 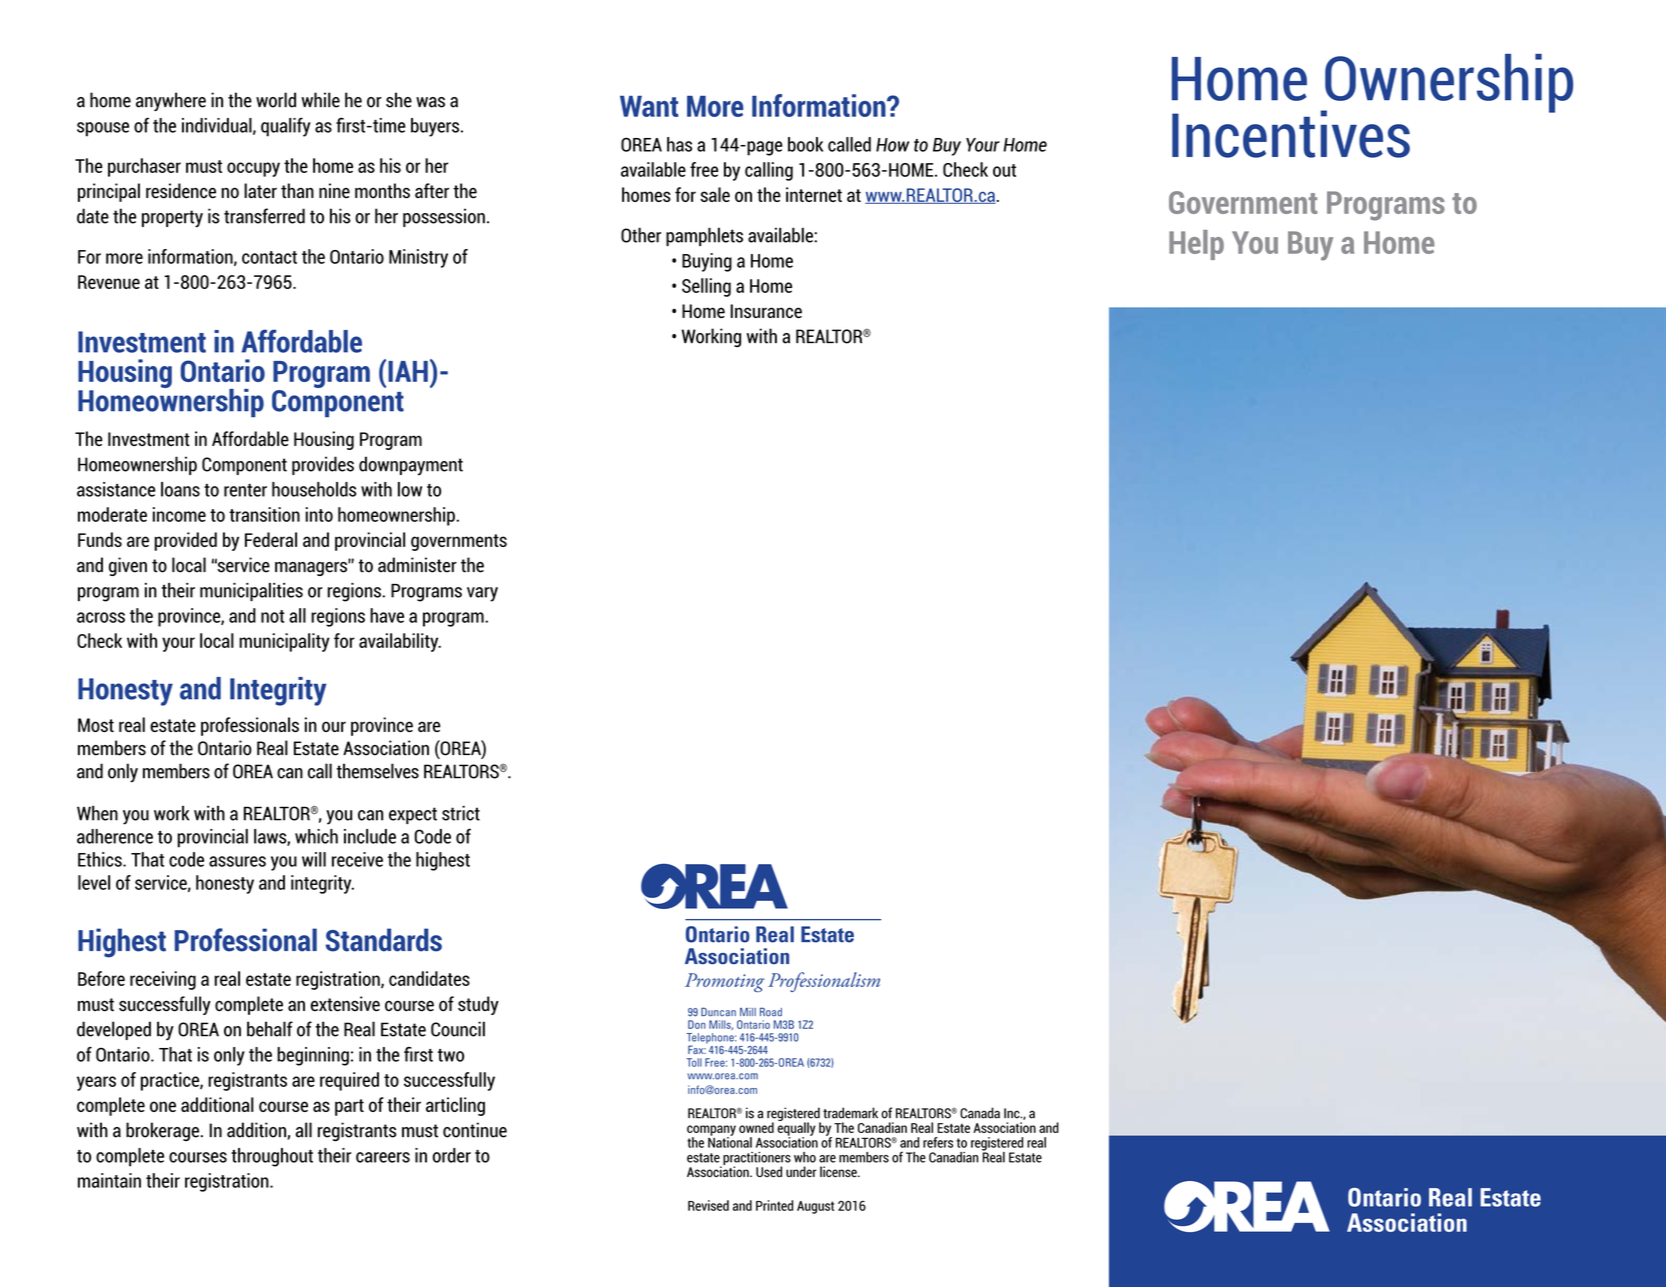 What do you see at coordinates (272, 1157) in the image?
I see `throughout` at bounding box center [272, 1157].
